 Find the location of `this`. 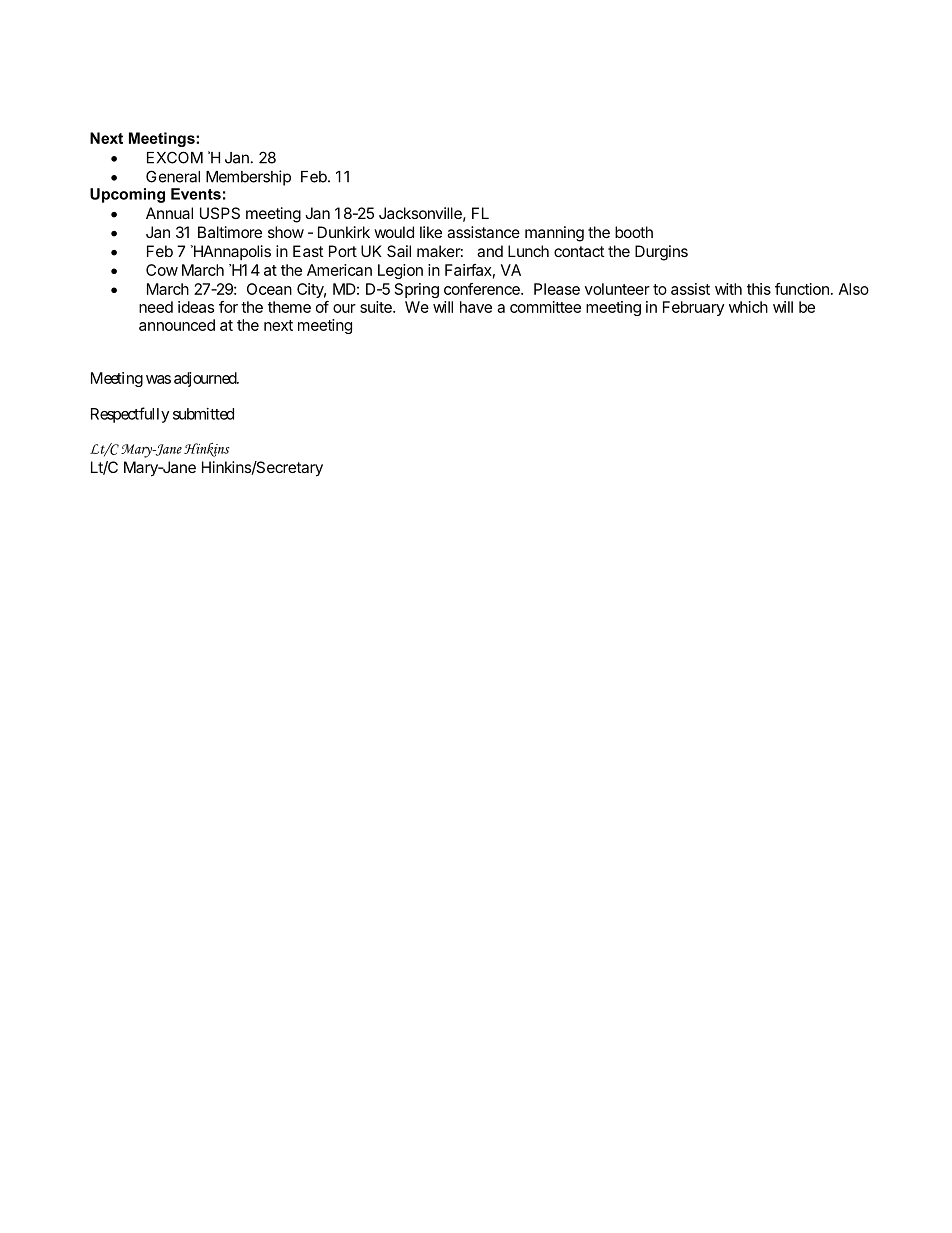

this is located at coordinates (759, 289).
